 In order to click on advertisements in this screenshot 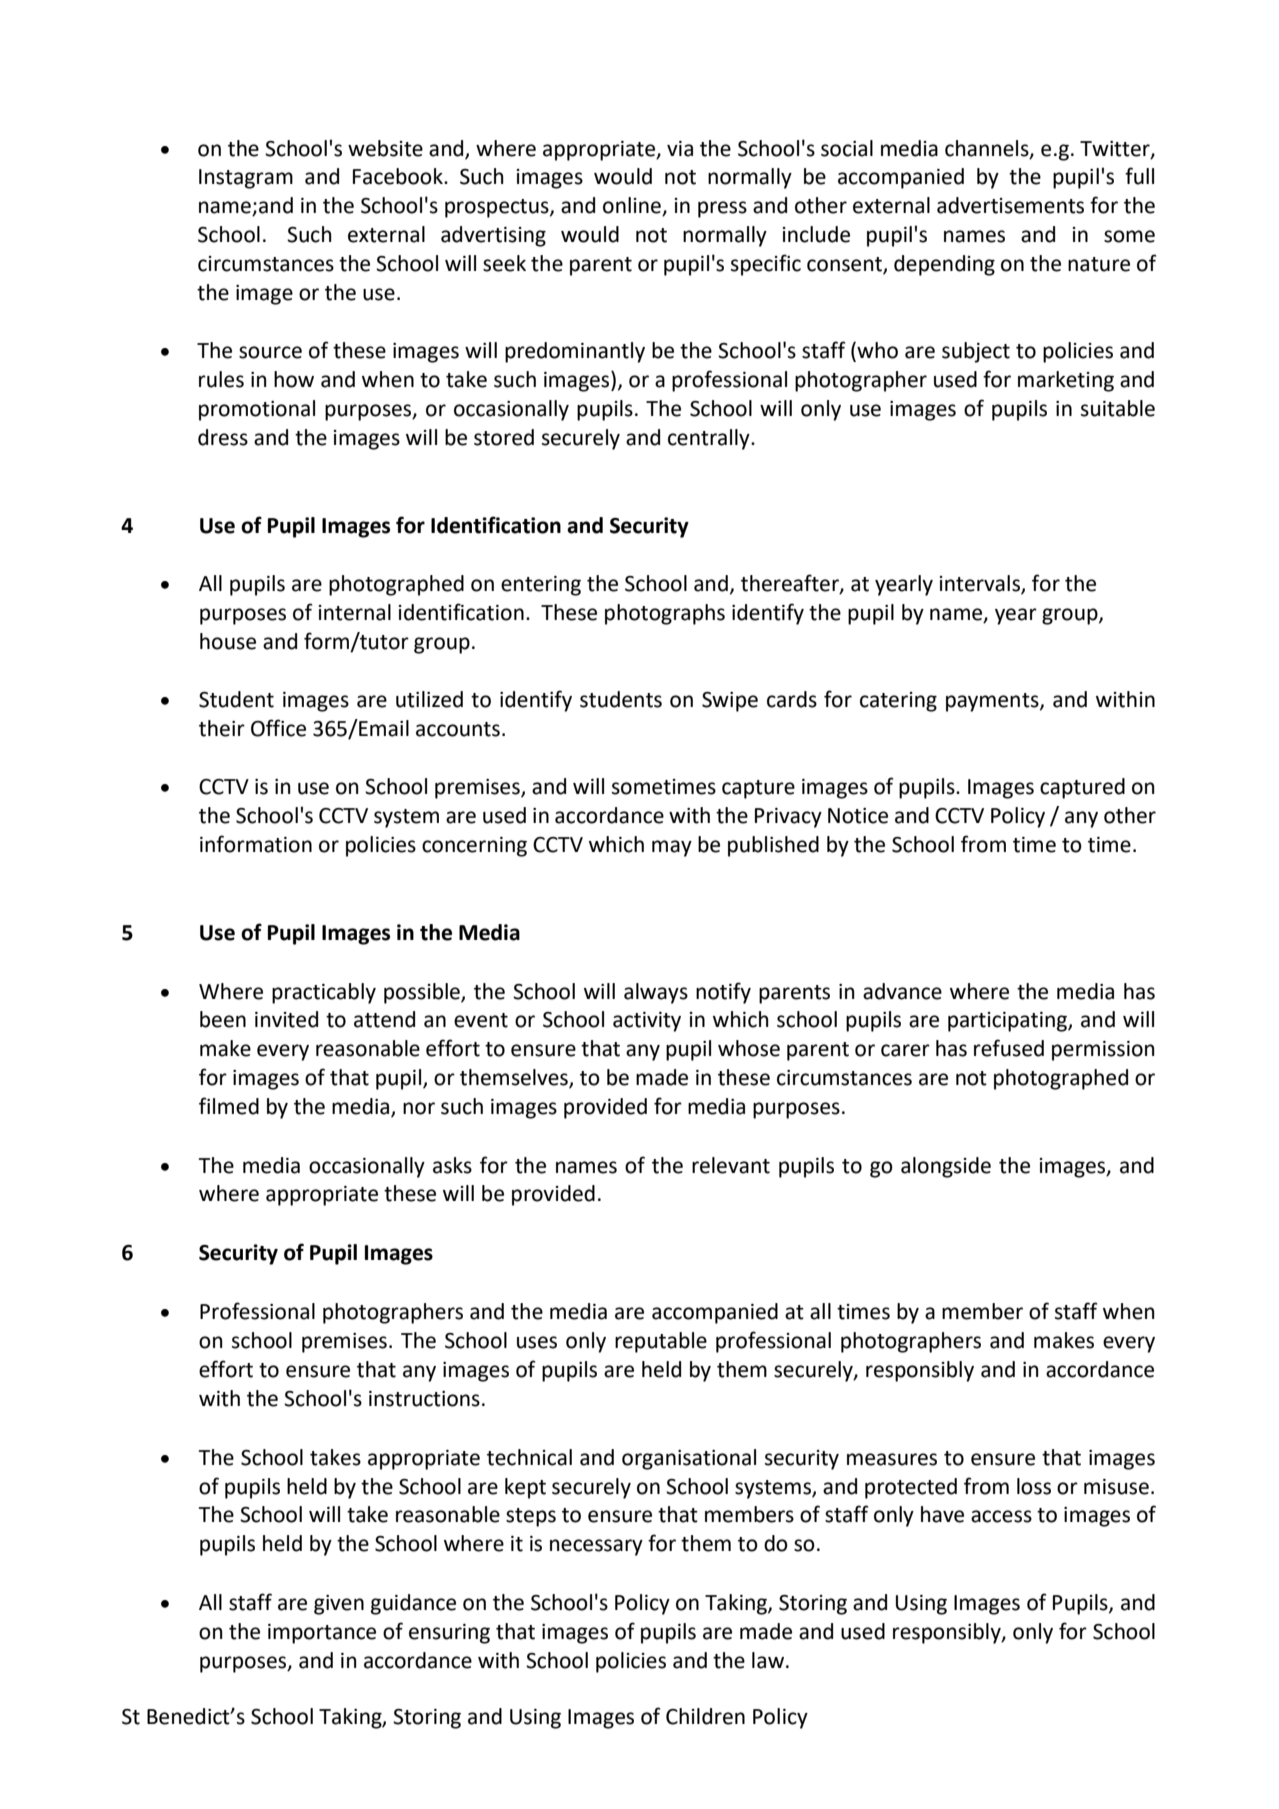, I will do `click(1010, 205)`.
